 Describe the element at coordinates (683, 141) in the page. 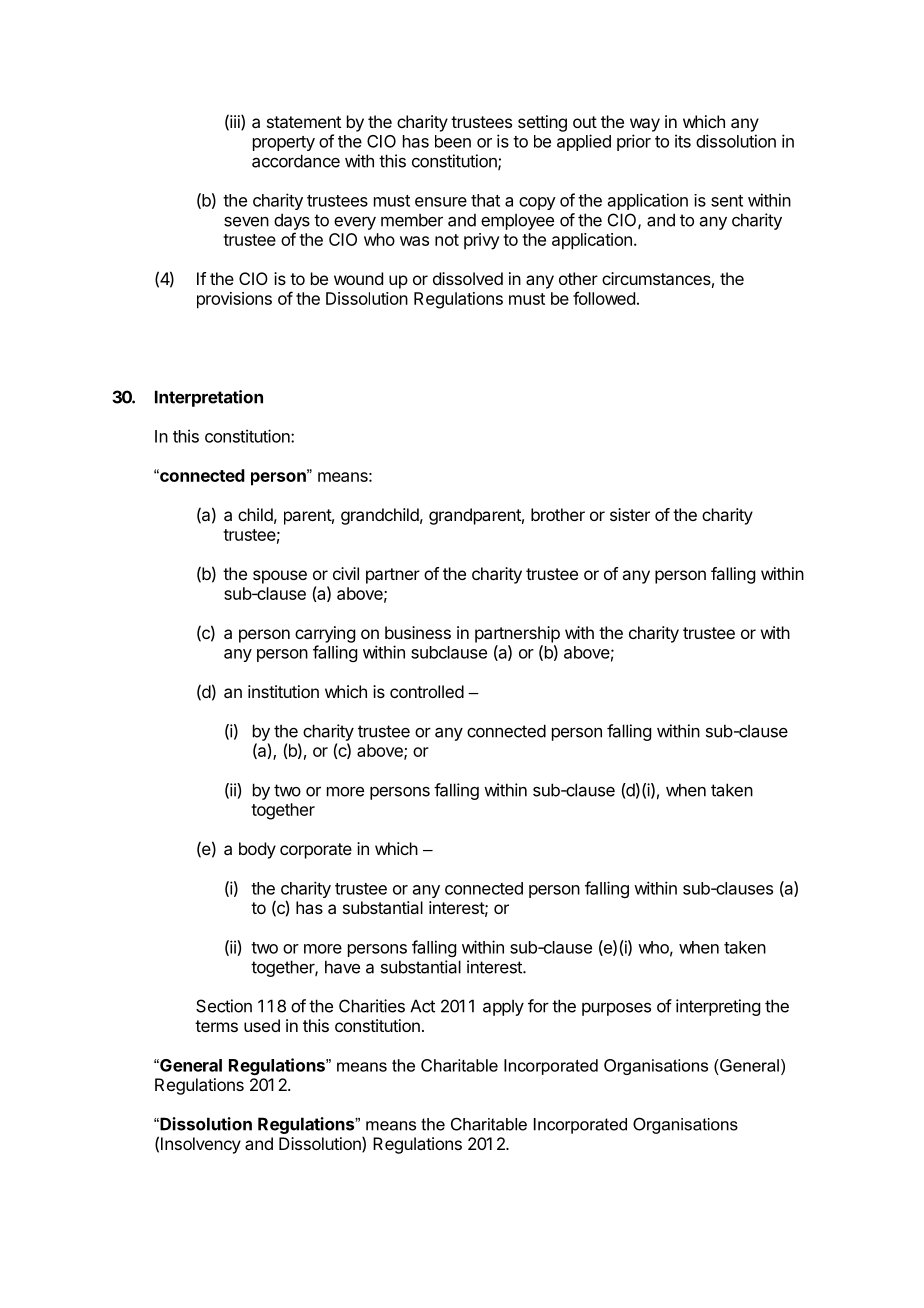

I see `its` at that location.
